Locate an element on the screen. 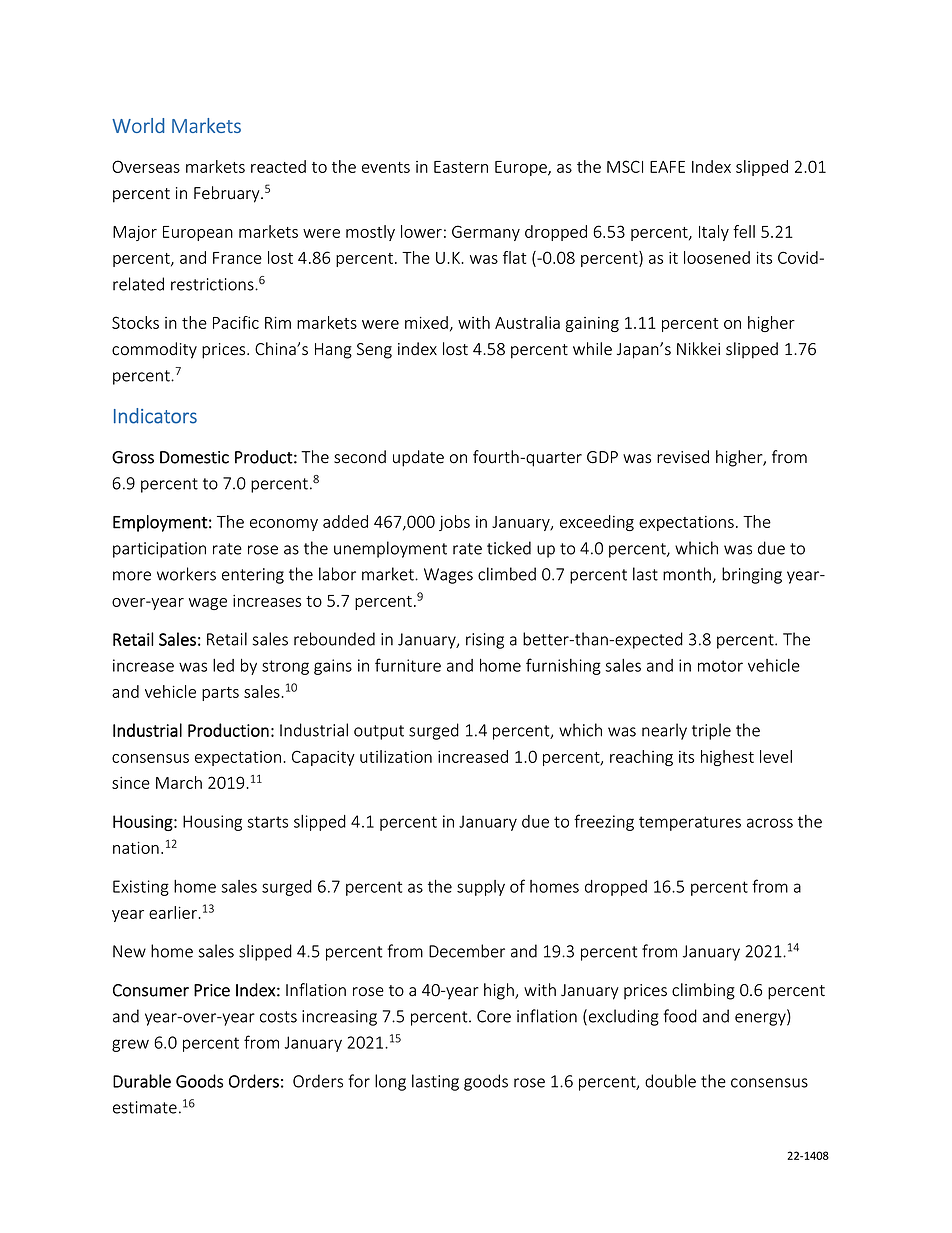 The height and width of the screenshot is (1233, 952). grew is located at coordinates (130, 1045).
